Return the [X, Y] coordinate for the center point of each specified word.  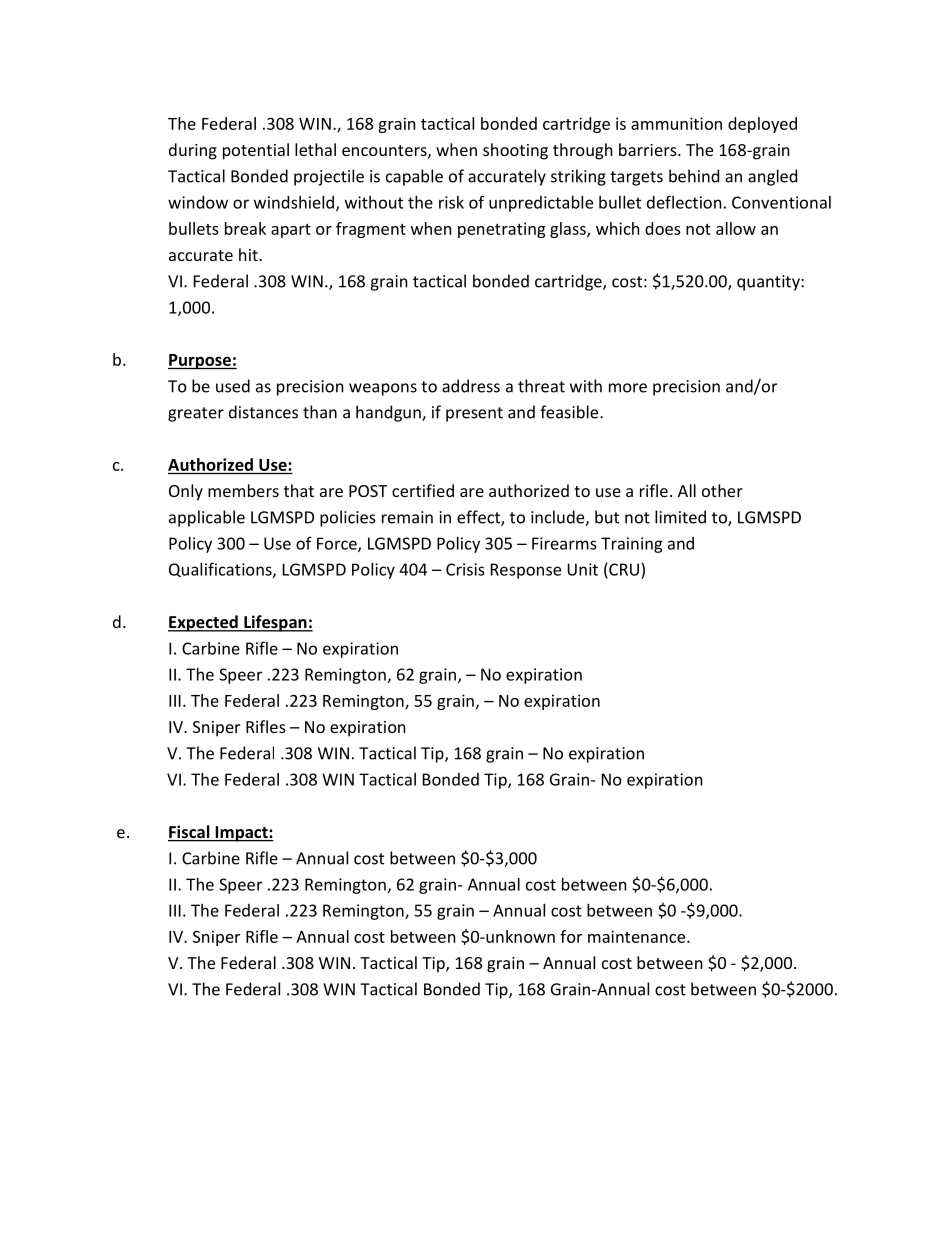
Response [526, 571]
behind [694, 176]
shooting [515, 151]
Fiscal [190, 833]
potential [256, 151]
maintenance [638, 936]
